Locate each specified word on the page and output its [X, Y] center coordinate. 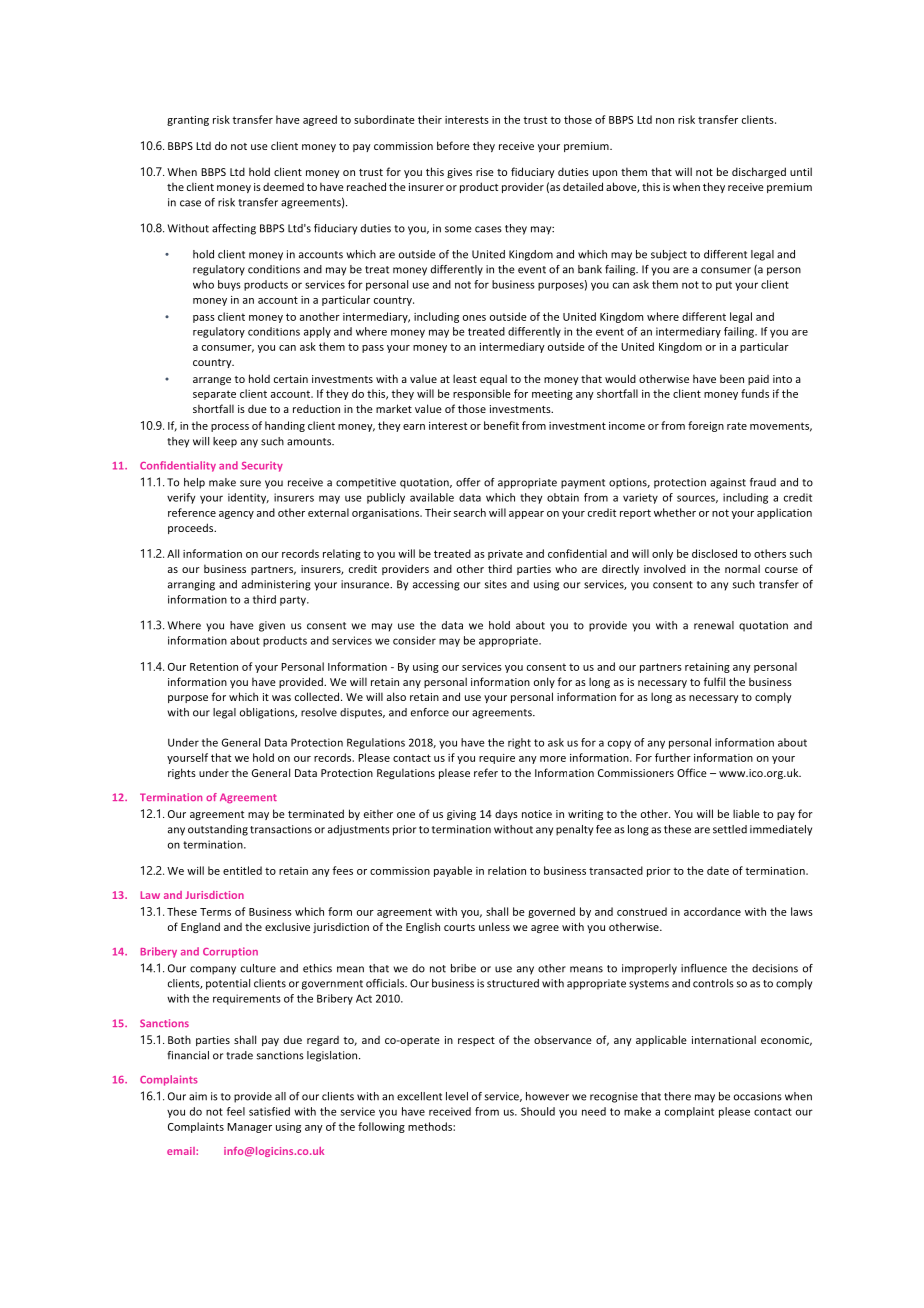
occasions [758, 1096]
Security [262, 466]
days [506, 815]
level [457, 1096]
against [728, 483]
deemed [283, 187]
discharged [759, 172]
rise [485, 172]
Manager [249, 1128]
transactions [281, 829]
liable [746, 813]
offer [468, 482]
